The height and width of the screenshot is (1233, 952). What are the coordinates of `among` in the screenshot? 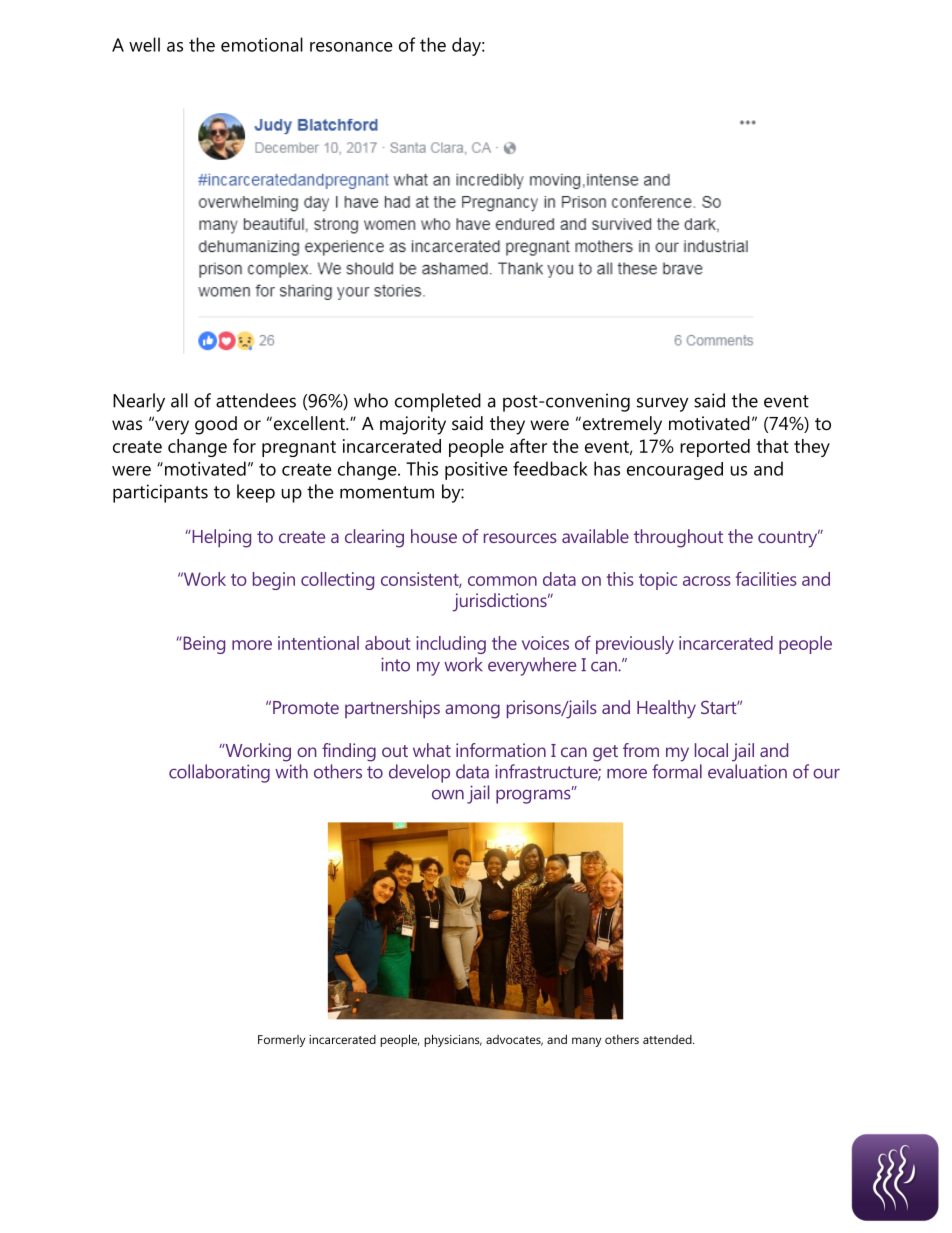 It's located at (472, 711).
